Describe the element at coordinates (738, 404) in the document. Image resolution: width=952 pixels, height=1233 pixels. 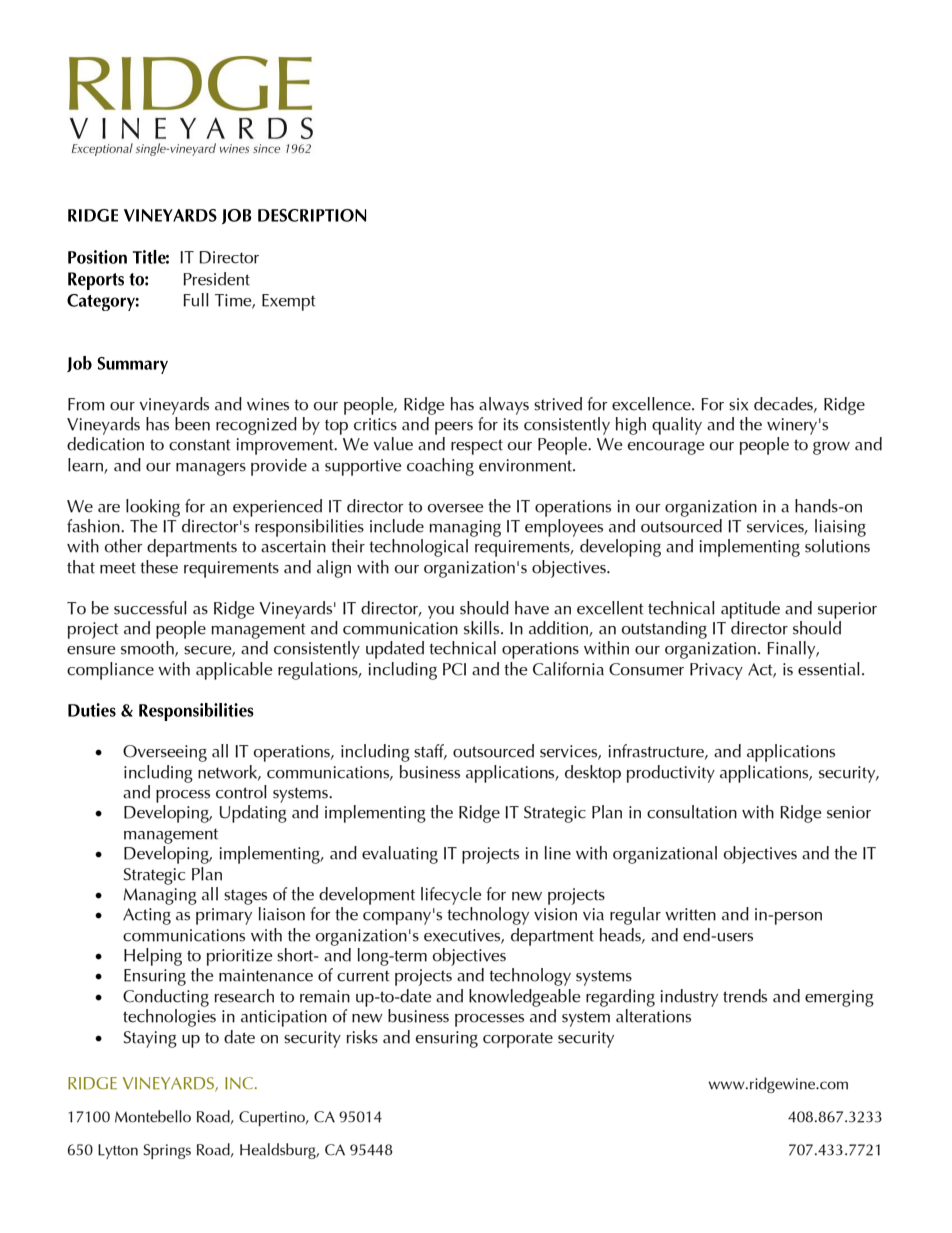
I see `six` at that location.
